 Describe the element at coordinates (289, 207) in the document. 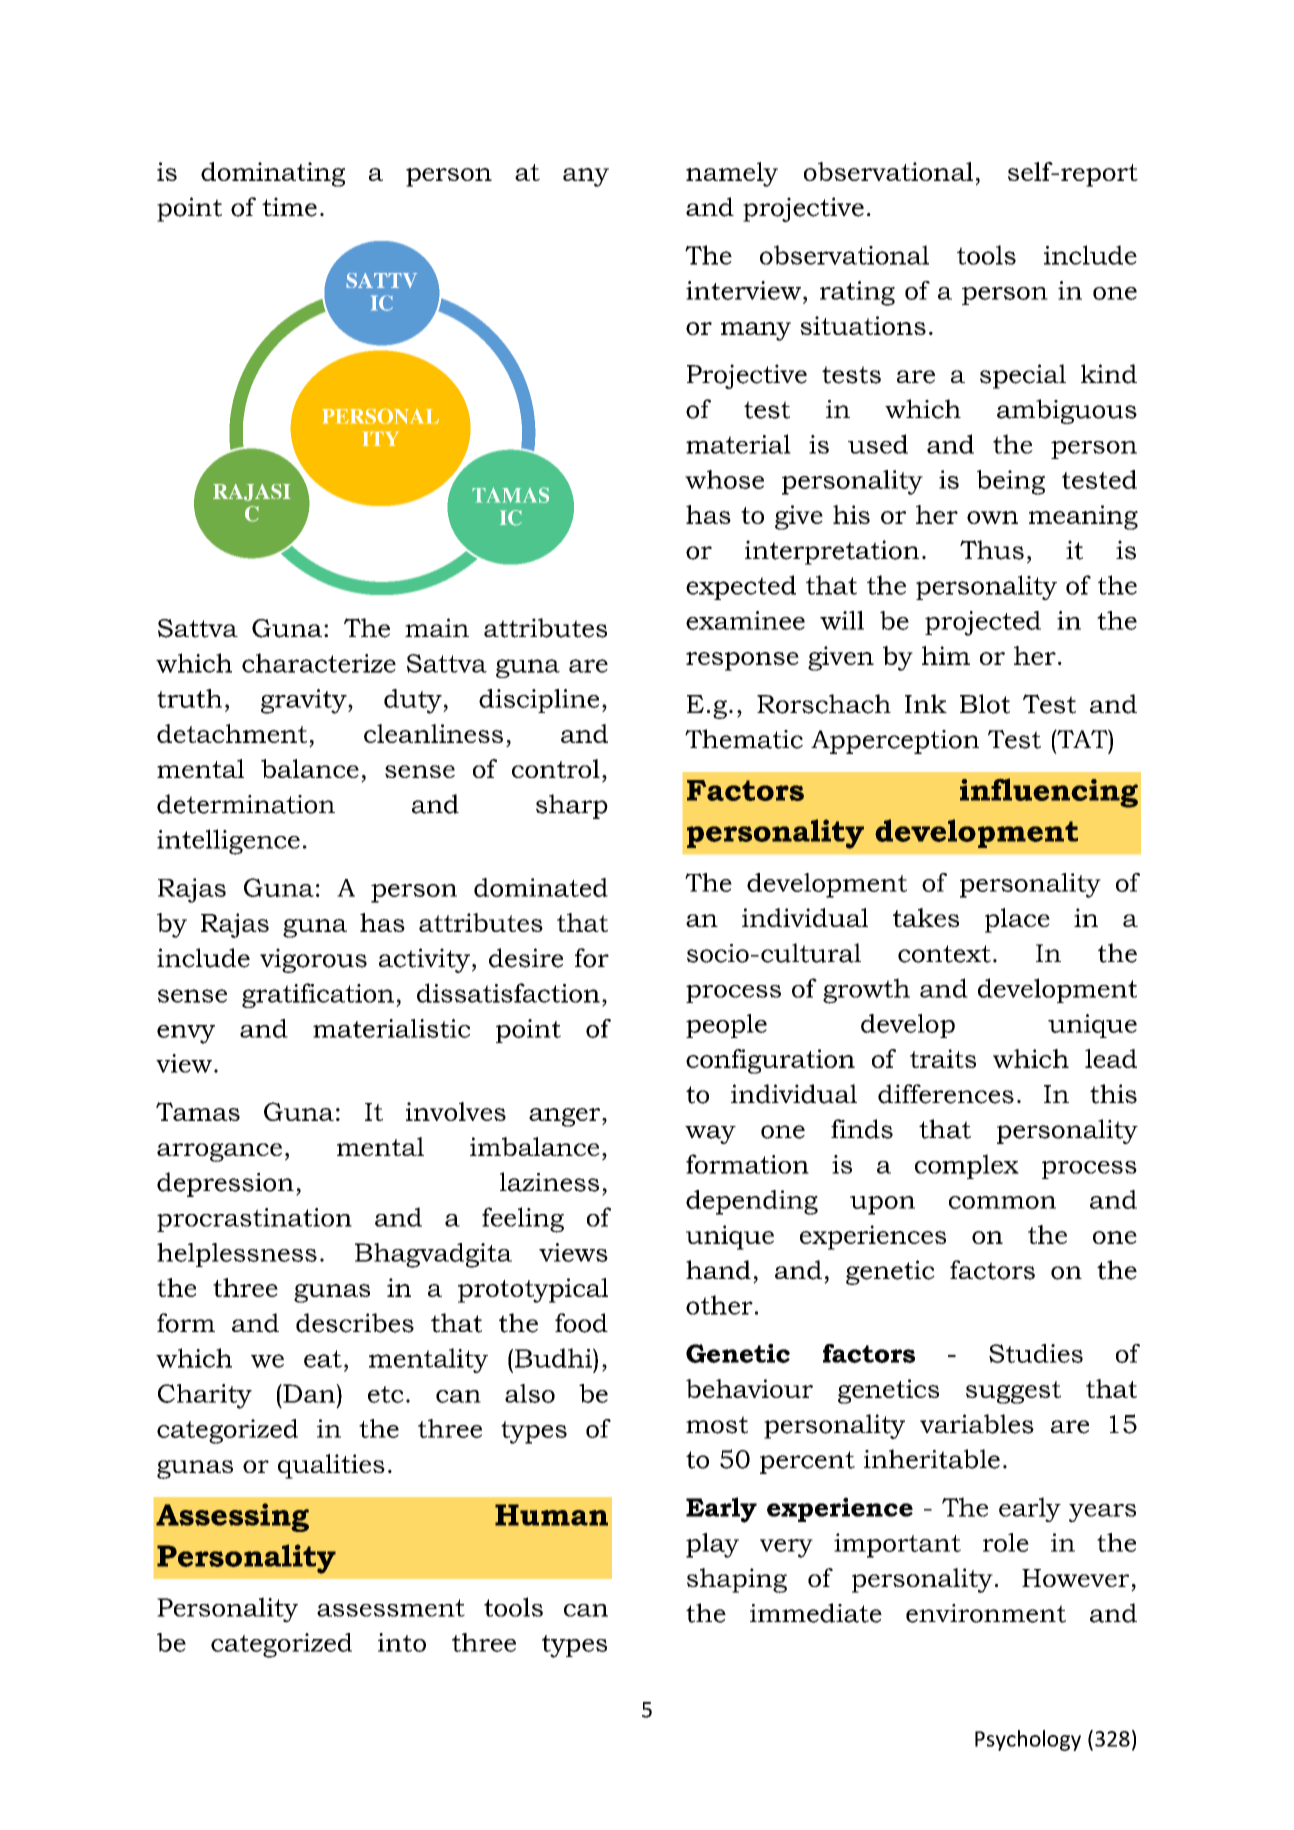

I see `time` at that location.
